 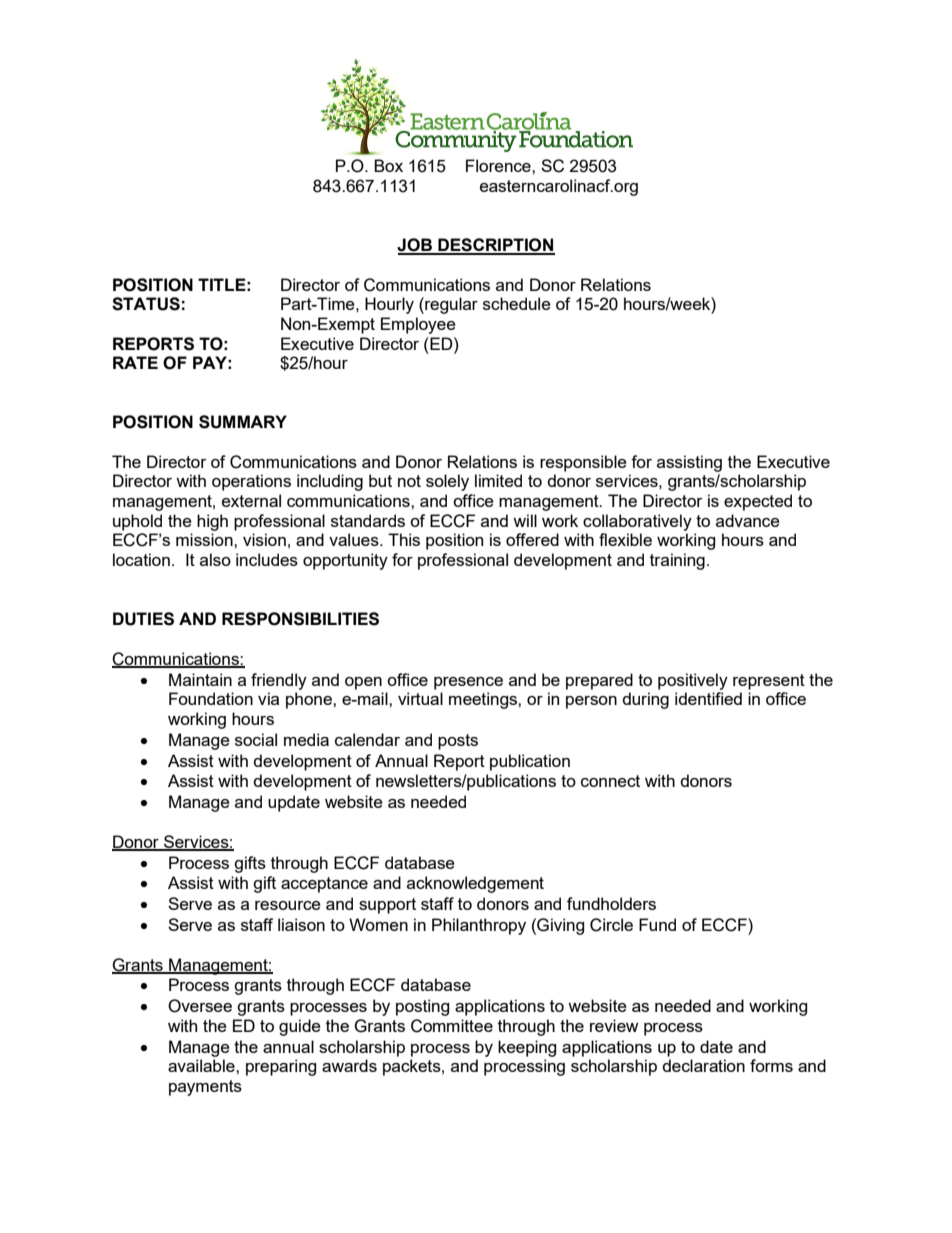 What do you see at coordinates (447, 482) in the screenshot?
I see `solely` at bounding box center [447, 482].
